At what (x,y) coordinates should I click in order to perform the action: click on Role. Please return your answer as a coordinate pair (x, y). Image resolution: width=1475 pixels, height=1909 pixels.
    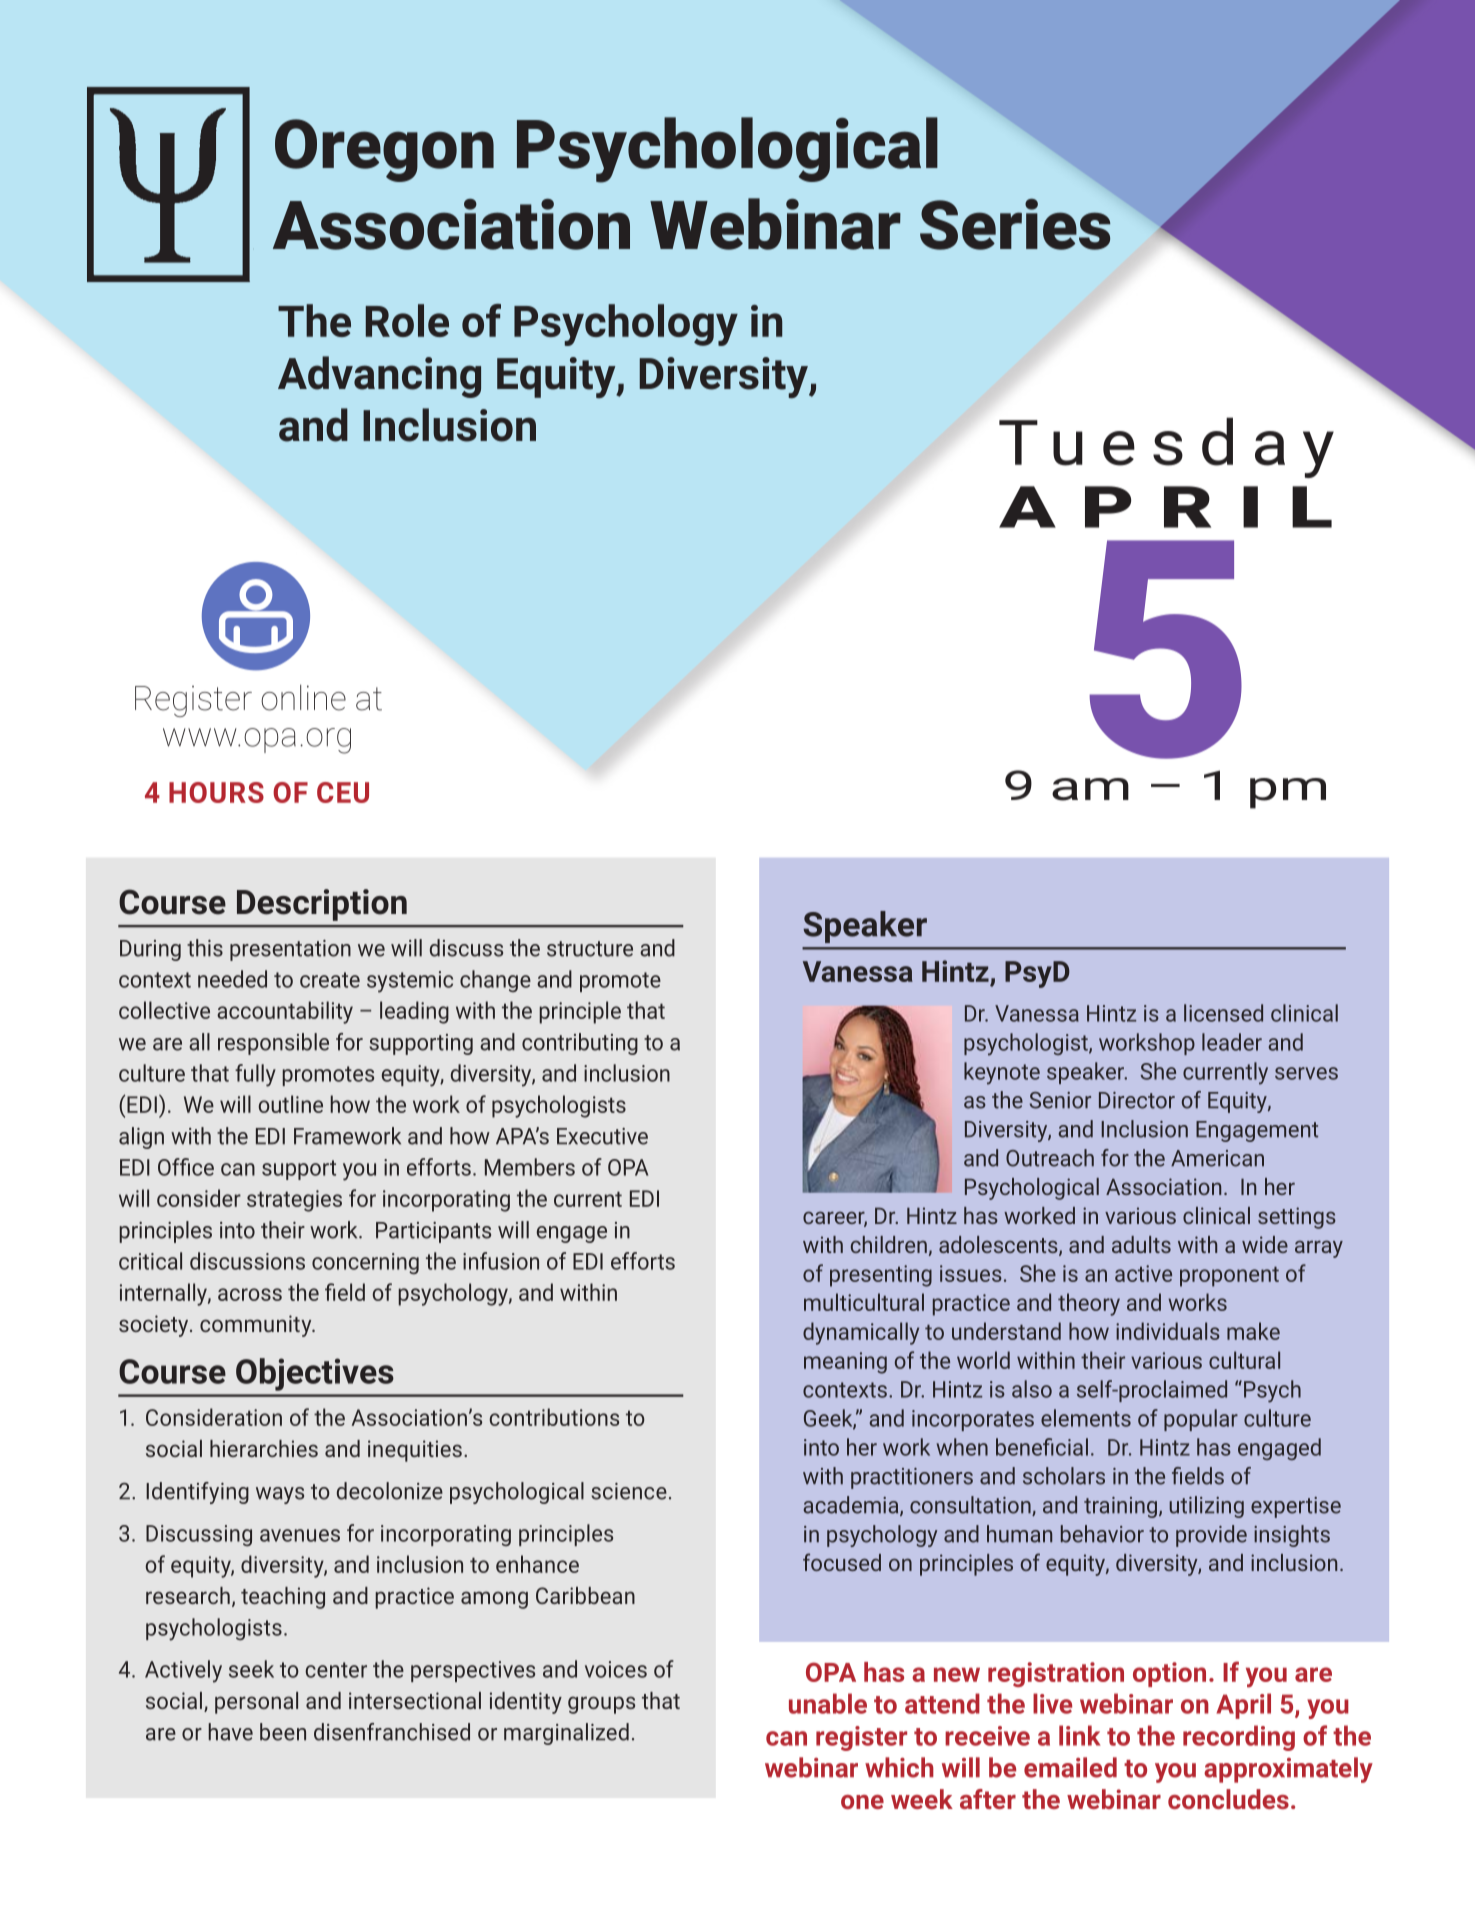
    Looking at the image, I should click on (407, 320).
